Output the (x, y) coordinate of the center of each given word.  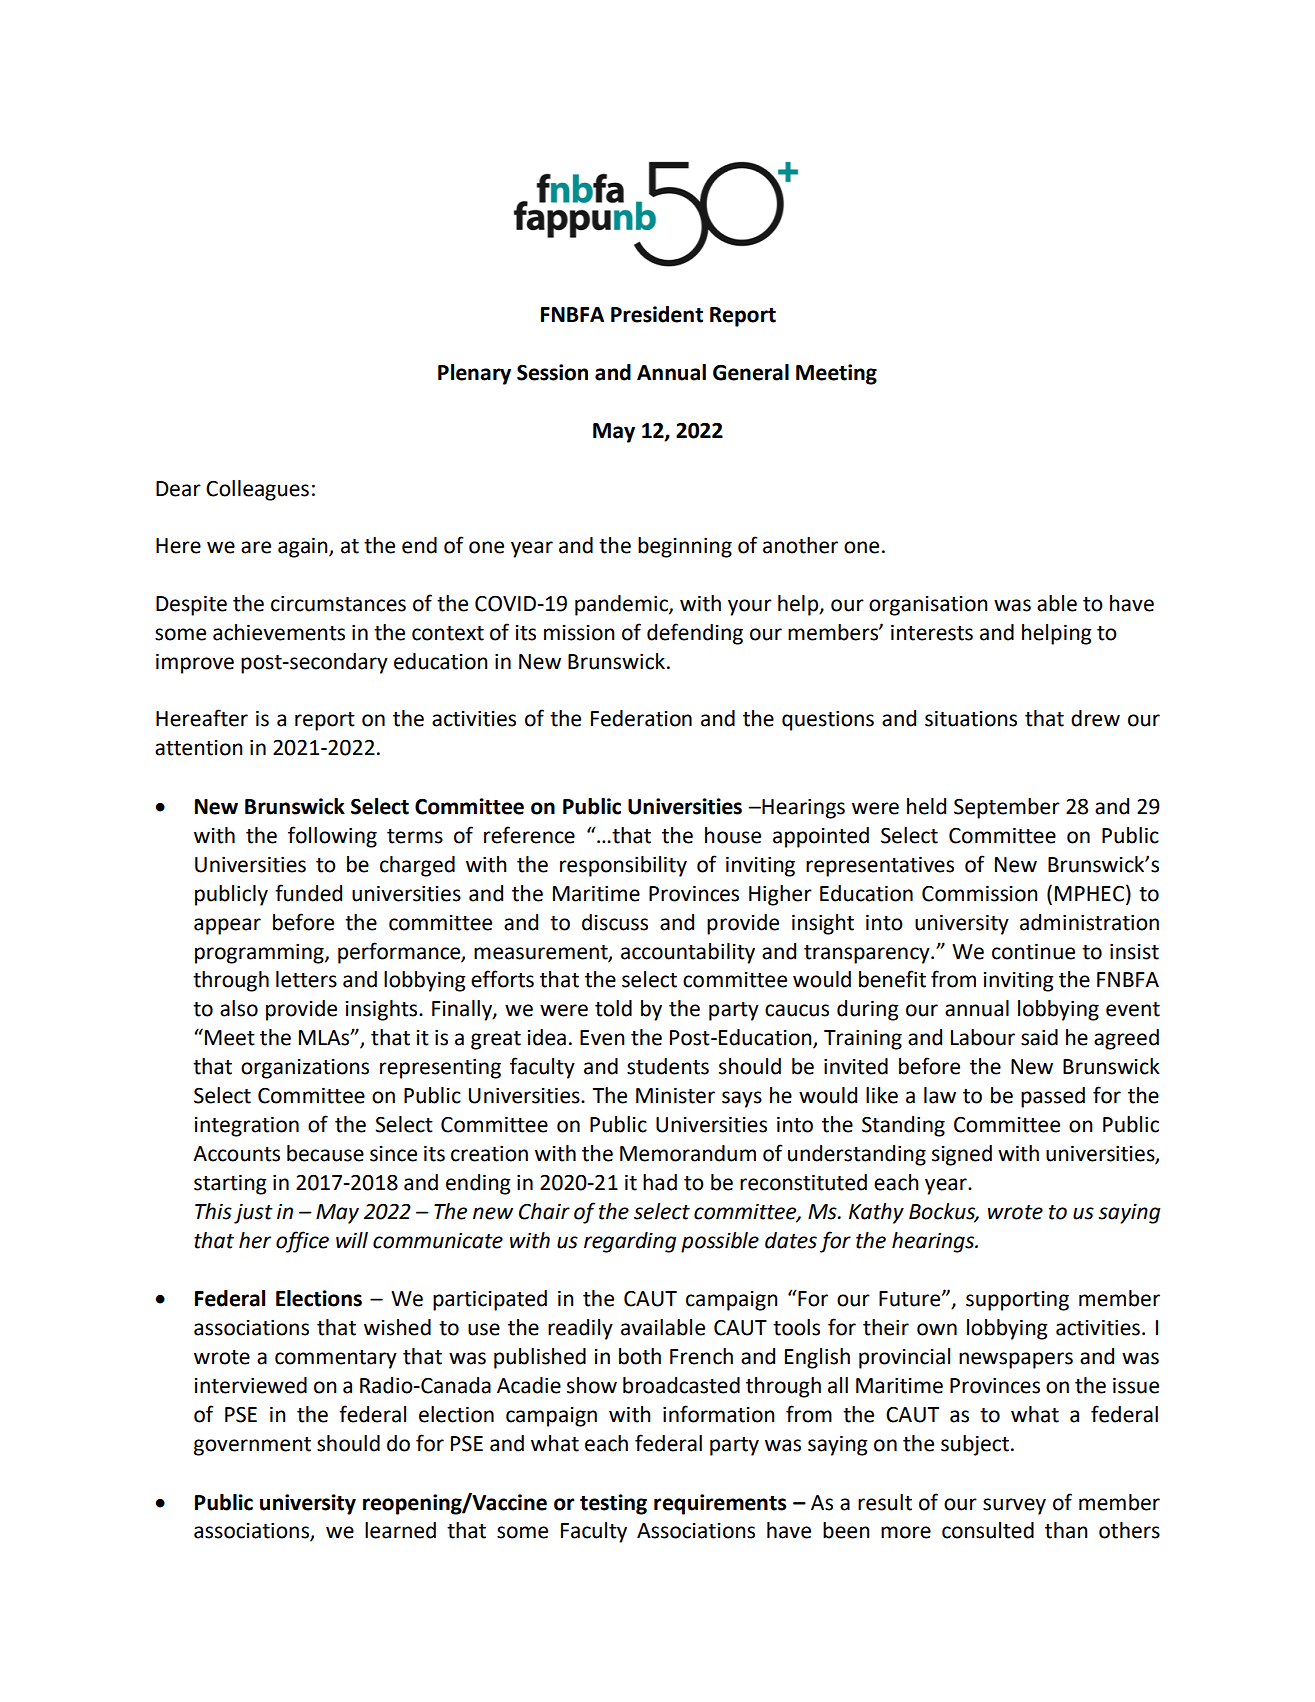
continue (1033, 951)
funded (308, 893)
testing (613, 1504)
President (657, 314)
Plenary (474, 374)
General (751, 372)
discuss (615, 922)
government (252, 1446)
